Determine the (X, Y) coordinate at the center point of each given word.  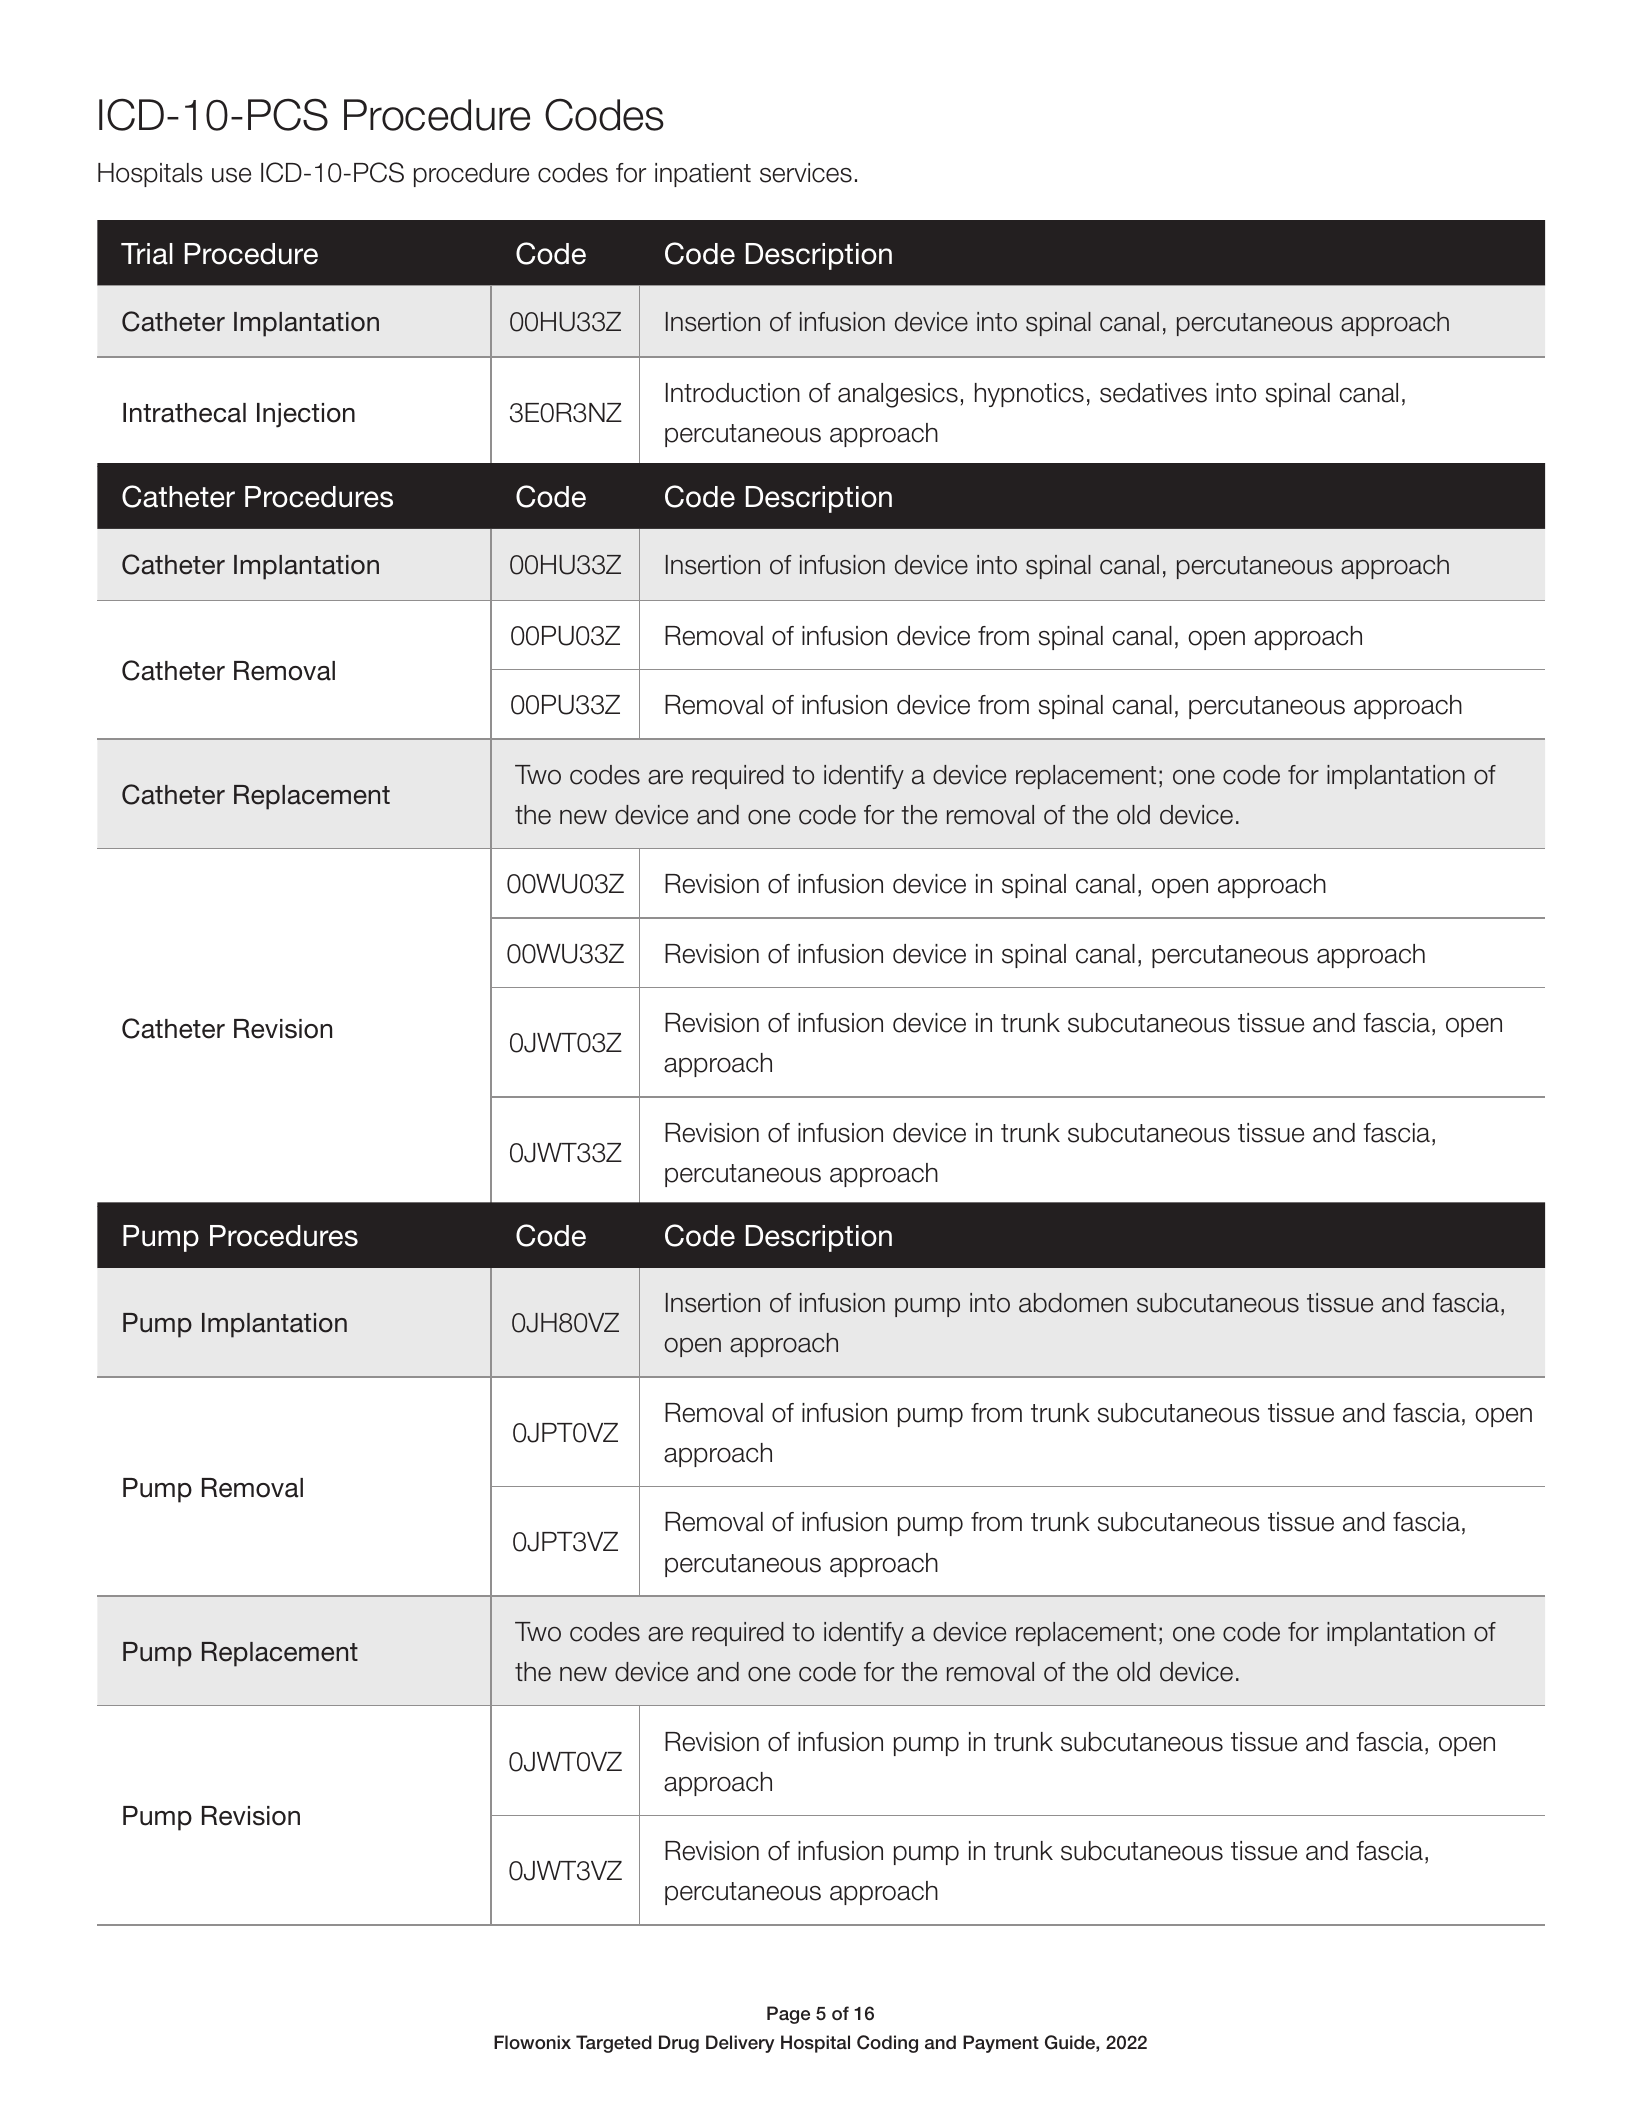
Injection (306, 415)
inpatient (703, 175)
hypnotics (1029, 395)
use (231, 175)
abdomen (1073, 1303)
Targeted (614, 2044)
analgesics (898, 395)
